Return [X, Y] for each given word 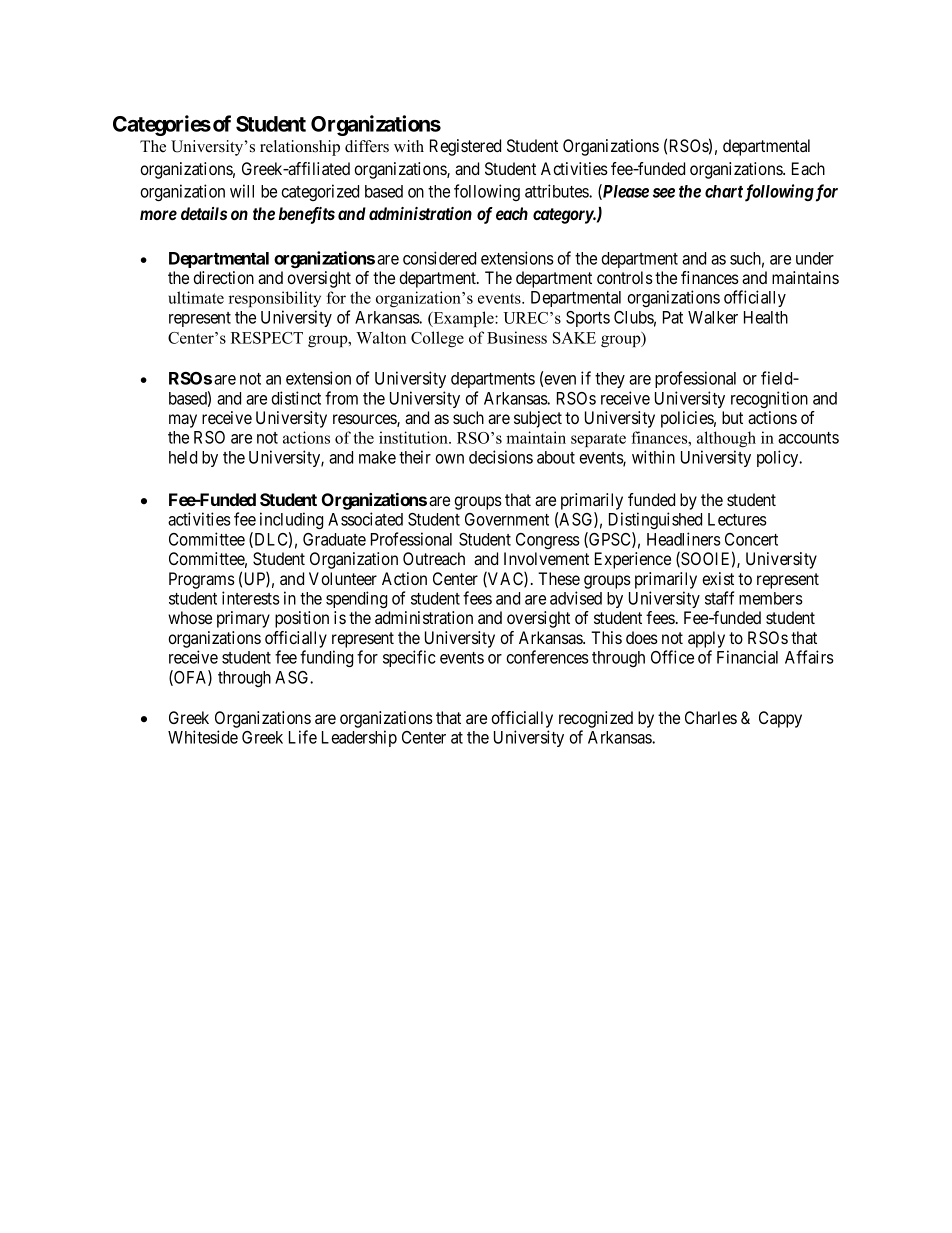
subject [538, 419]
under [815, 258]
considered [439, 258]
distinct [296, 398]
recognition [769, 399]
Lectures [737, 519]
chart [724, 191]
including [291, 520]
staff [719, 598]
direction [223, 277]
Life [303, 737]
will [242, 191]
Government [507, 519]
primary [243, 619]
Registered [465, 147]
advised [576, 598]
